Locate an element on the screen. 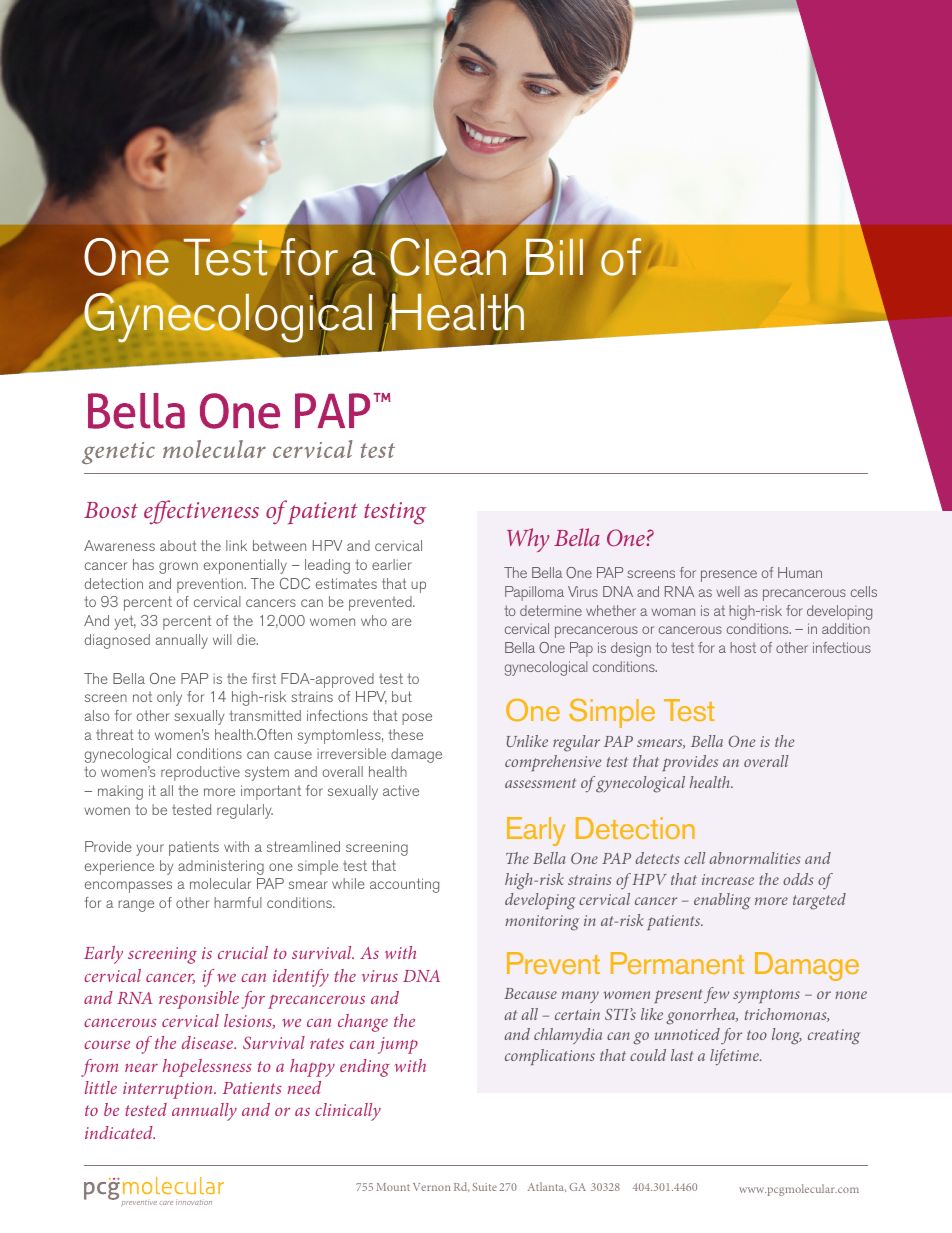  accounting is located at coordinates (404, 885).
